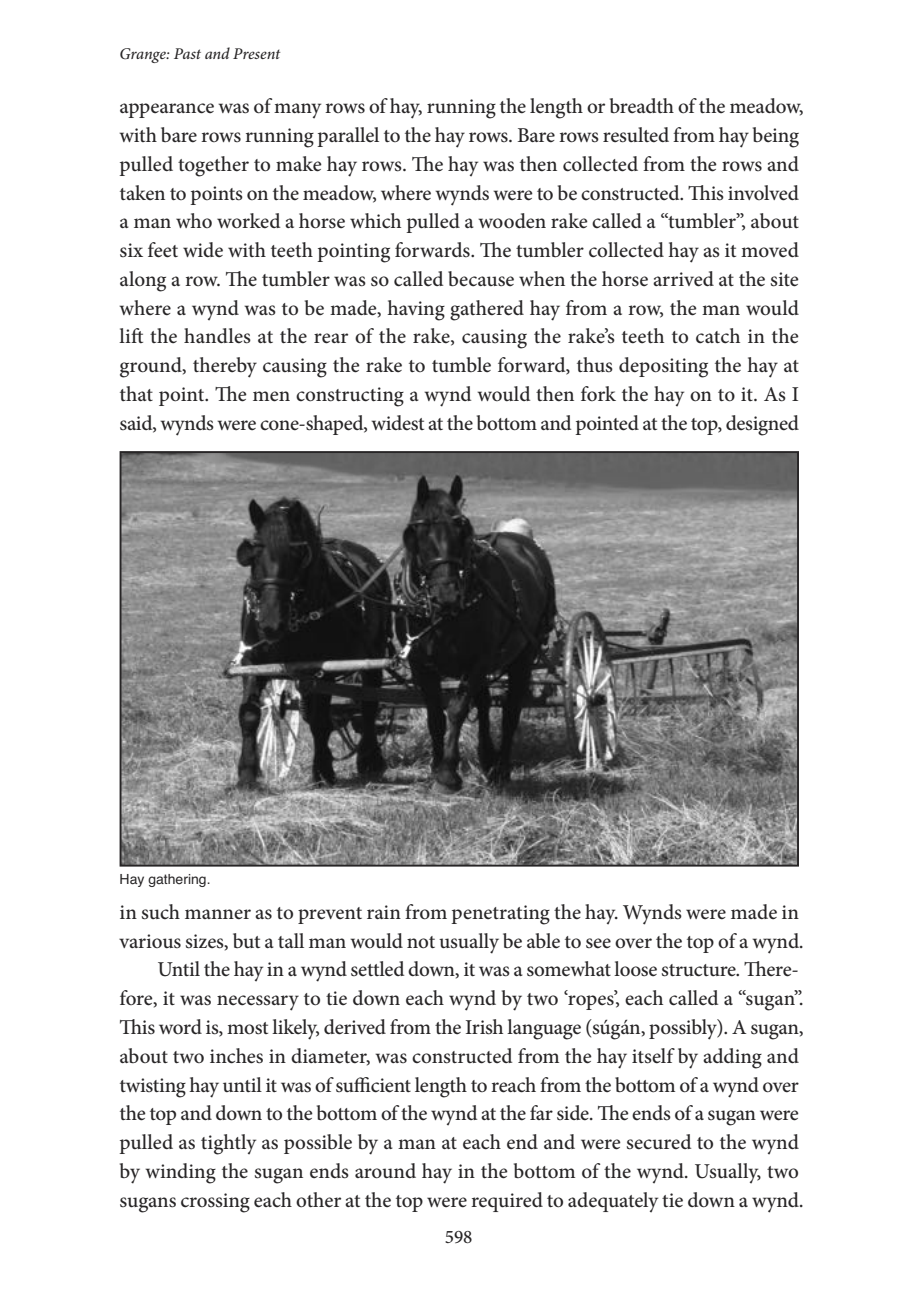 The height and width of the screenshot is (1305, 924). What do you see at coordinates (178, 880) in the screenshot?
I see `gathering` at bounding box center [178, 880].
